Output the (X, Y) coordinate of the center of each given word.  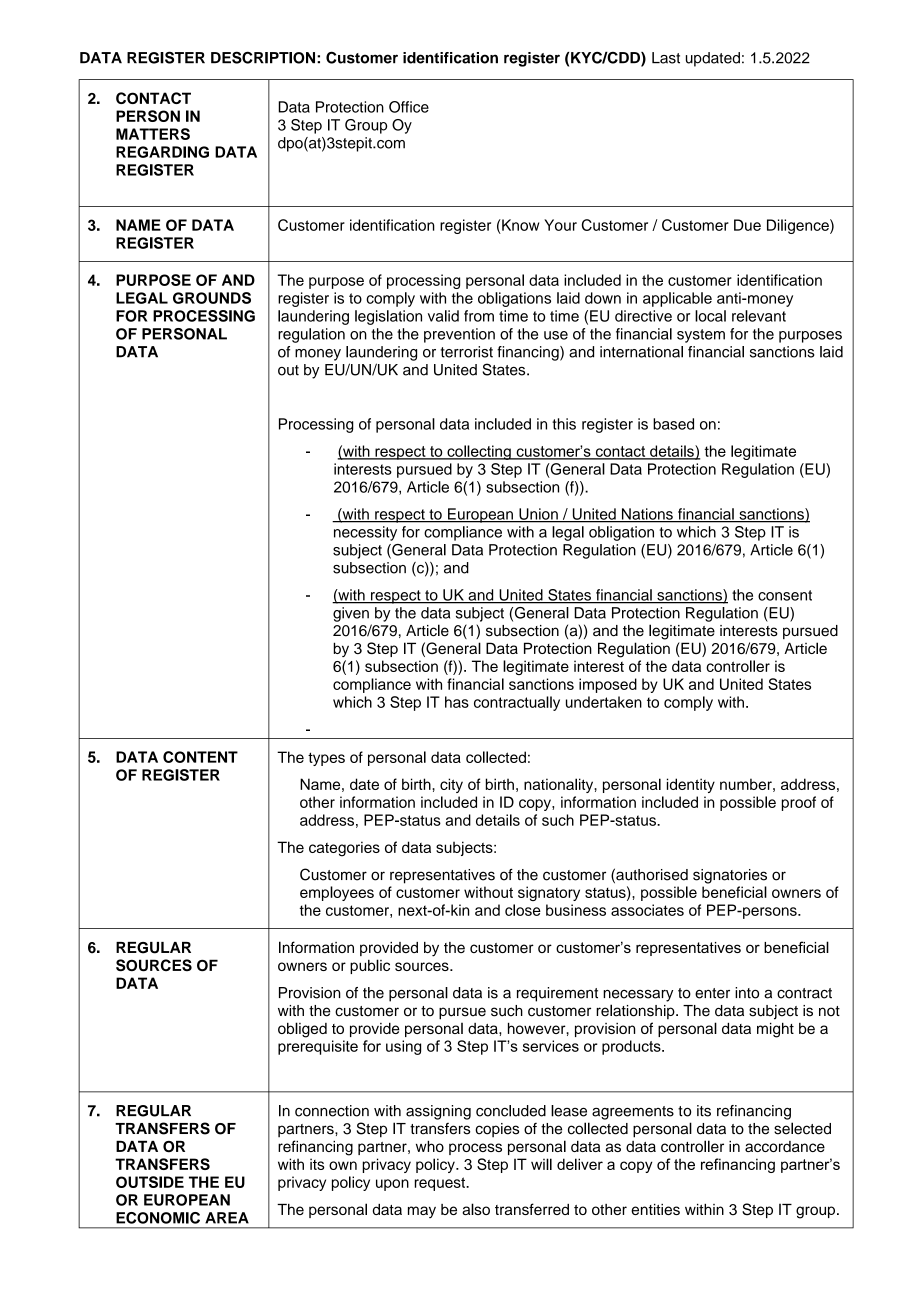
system (701, 336)
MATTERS (153, 134)
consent (785, 595)
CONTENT (200, 757)
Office (409, 107)
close (523, 910)
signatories (730, 876)
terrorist (466, 352)
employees (337, 893)
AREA (227, 1218)
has (457, 702)
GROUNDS (212, 298)
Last (666, 58)
